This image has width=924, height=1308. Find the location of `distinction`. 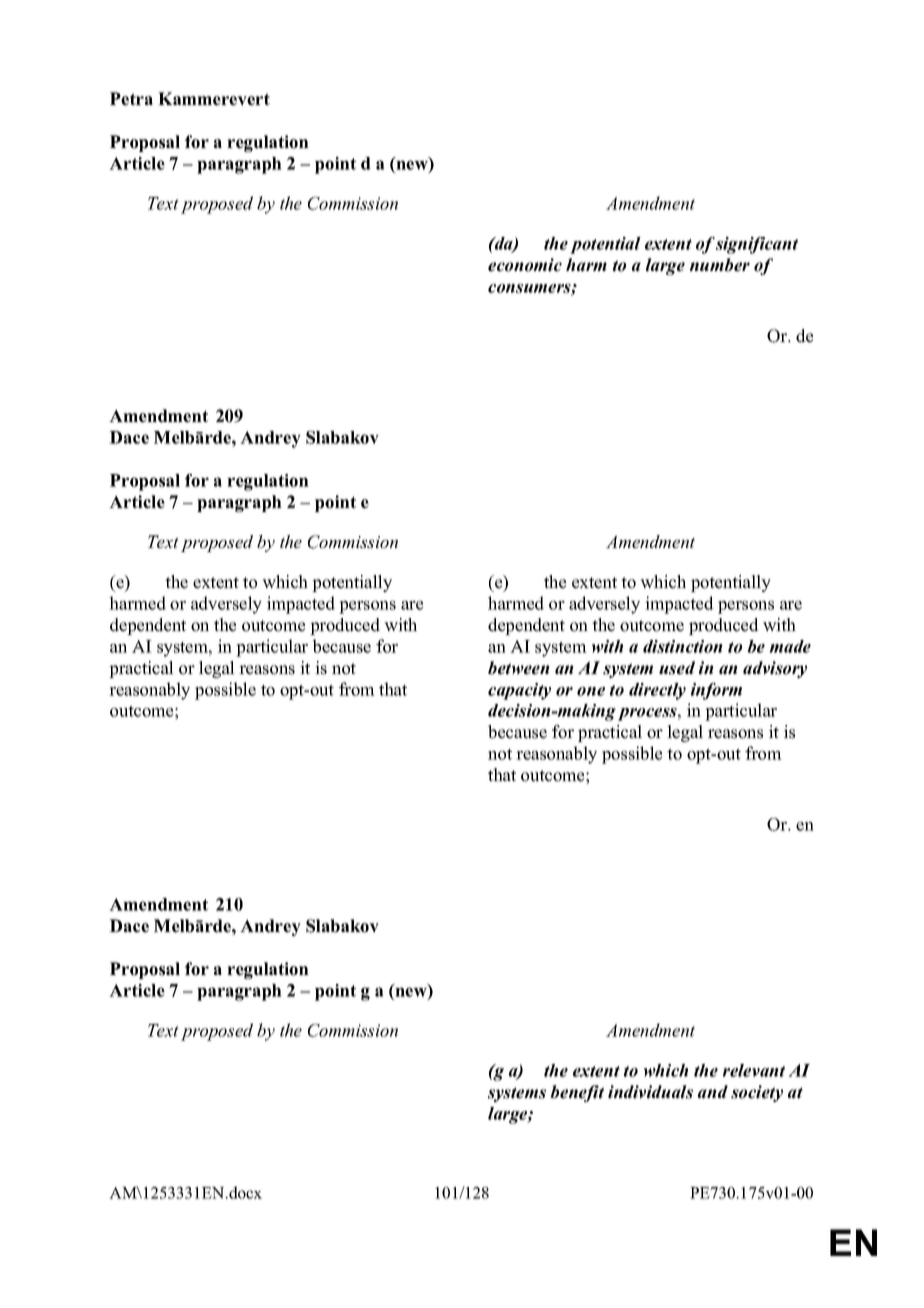

distinction is located at coordinates (683, 646).
